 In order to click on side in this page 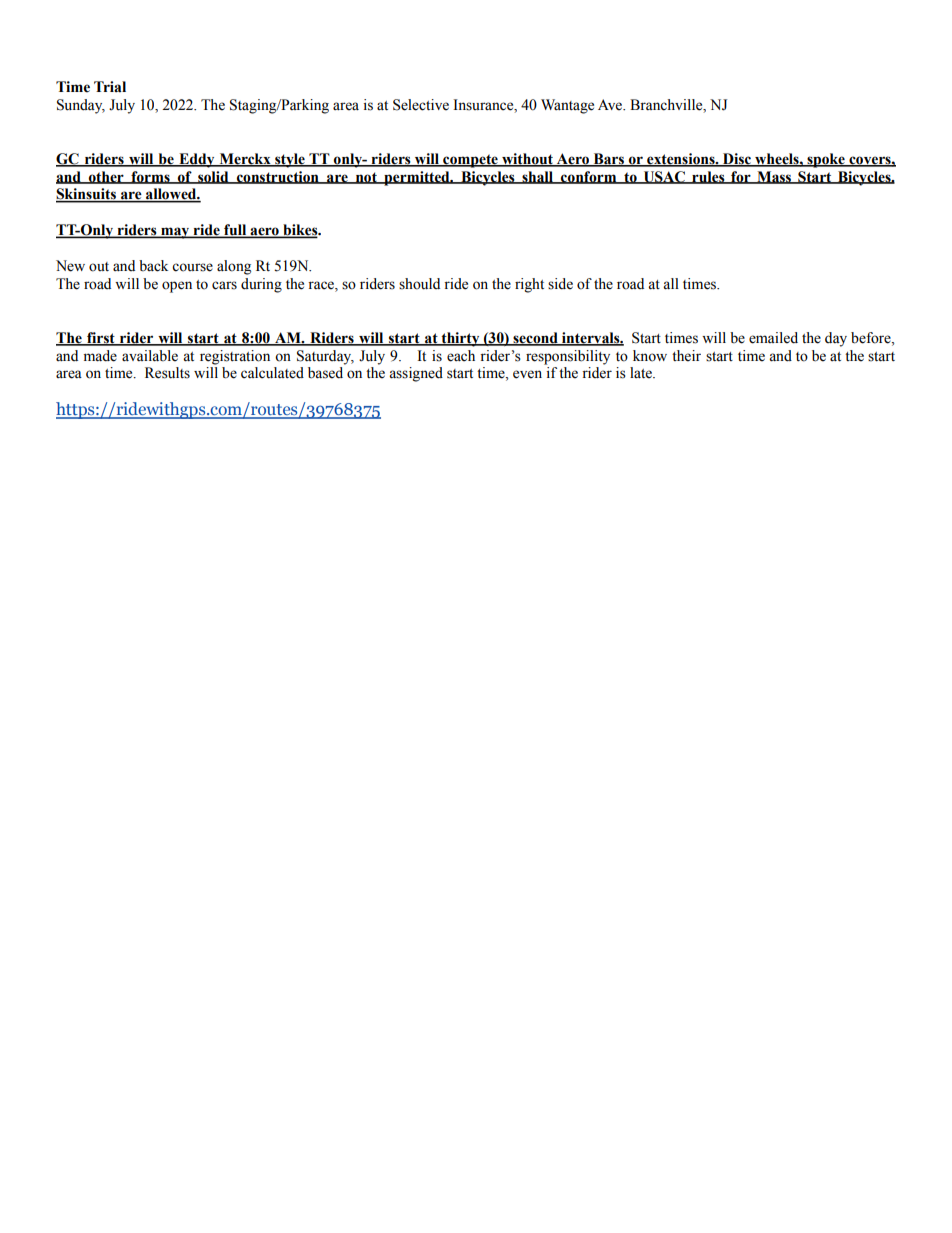, I will do `click(560, 284)`.
